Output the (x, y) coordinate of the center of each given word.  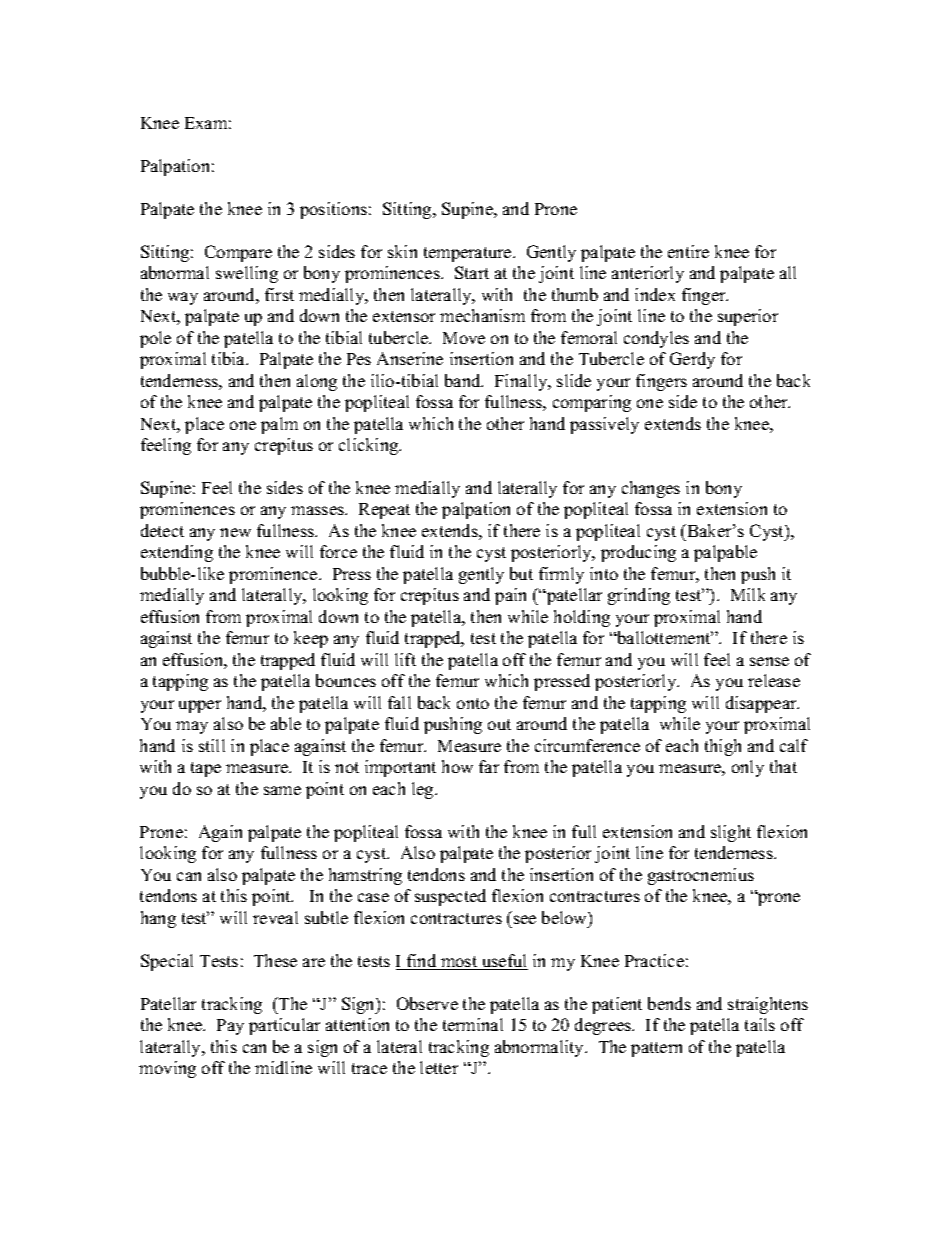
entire (688, 251)
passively (604, 425)
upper (200, 706)
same (282, 790)
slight (731, 833)
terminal (473, 1024)
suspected (450, 897)
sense (769, 661)
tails (760, 1024)
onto (473, 703)
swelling (247, 274)
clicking (370, 446)
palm (279, 425)
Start (472, 272)
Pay (230, 1027)
